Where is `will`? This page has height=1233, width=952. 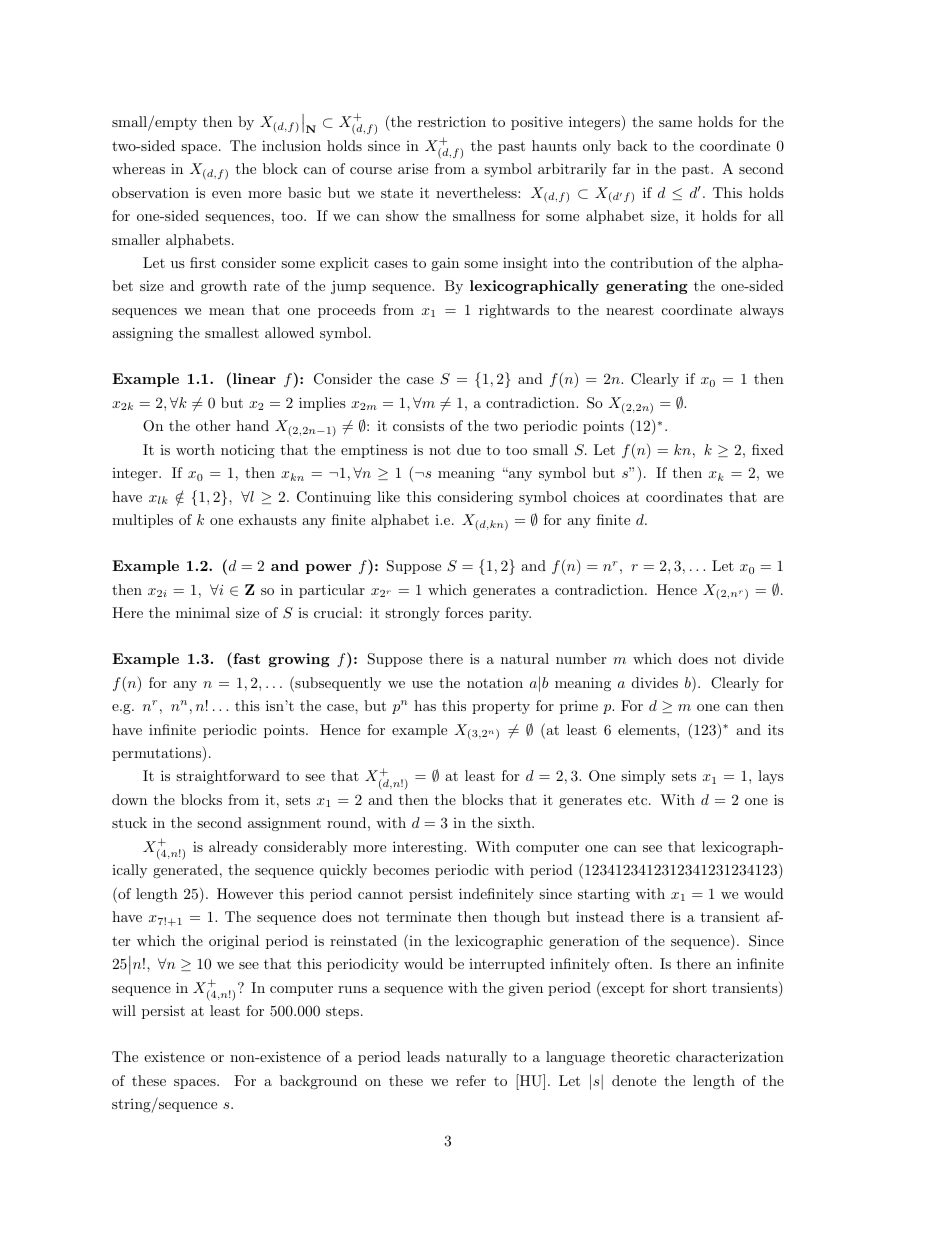
will is located at coordinates (124, 1010).
